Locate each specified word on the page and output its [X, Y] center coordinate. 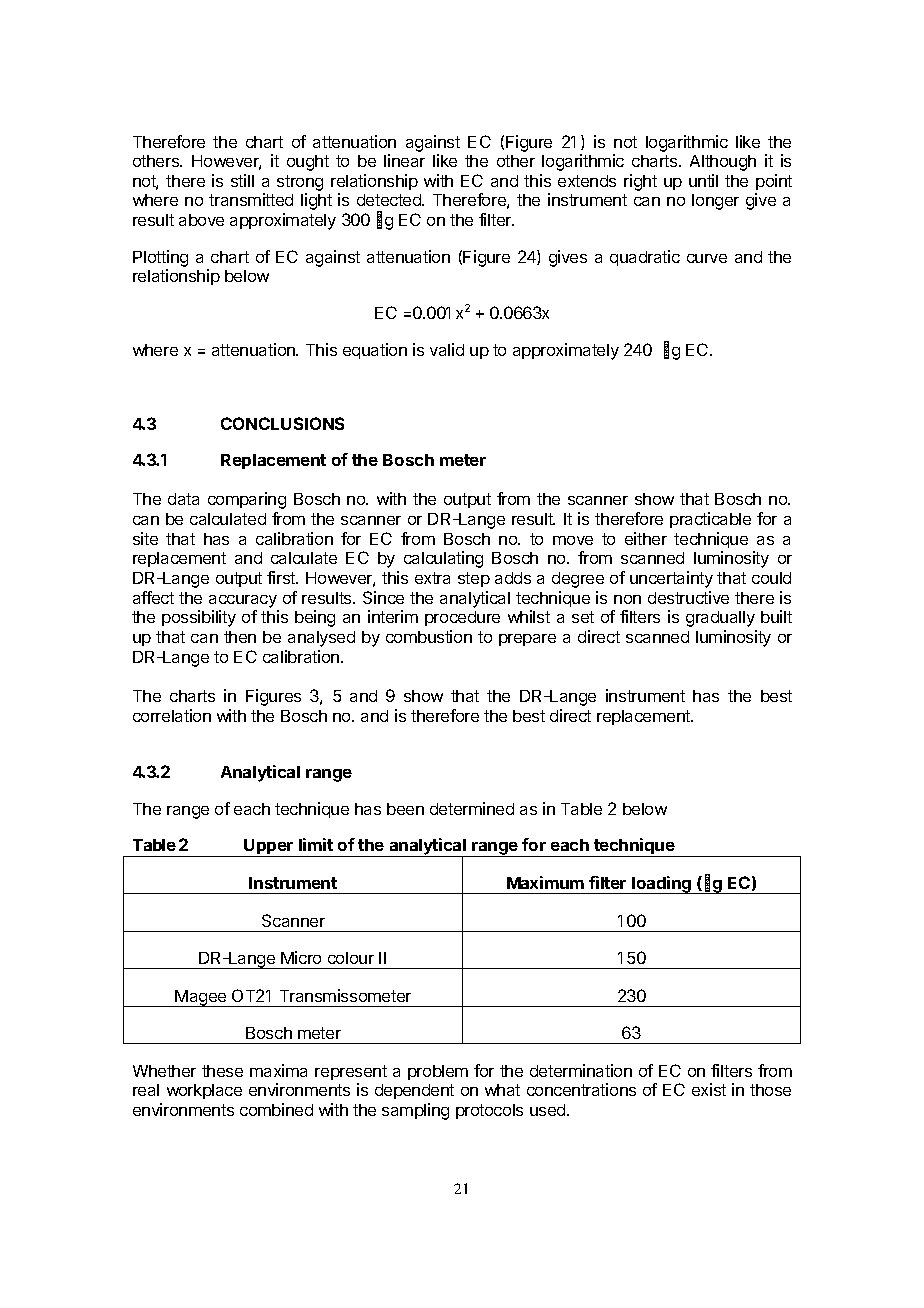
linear [404, 160]
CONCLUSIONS [282, 423]
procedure [462, 618]
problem [438, 1072]
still [242, 180]
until [703, 180]
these [222, 1071]
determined [472, 808]
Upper [269, 848]
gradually [720, 619]
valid [447, 349]
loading [662, 885]
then [240, 637]
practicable [710, 520]
